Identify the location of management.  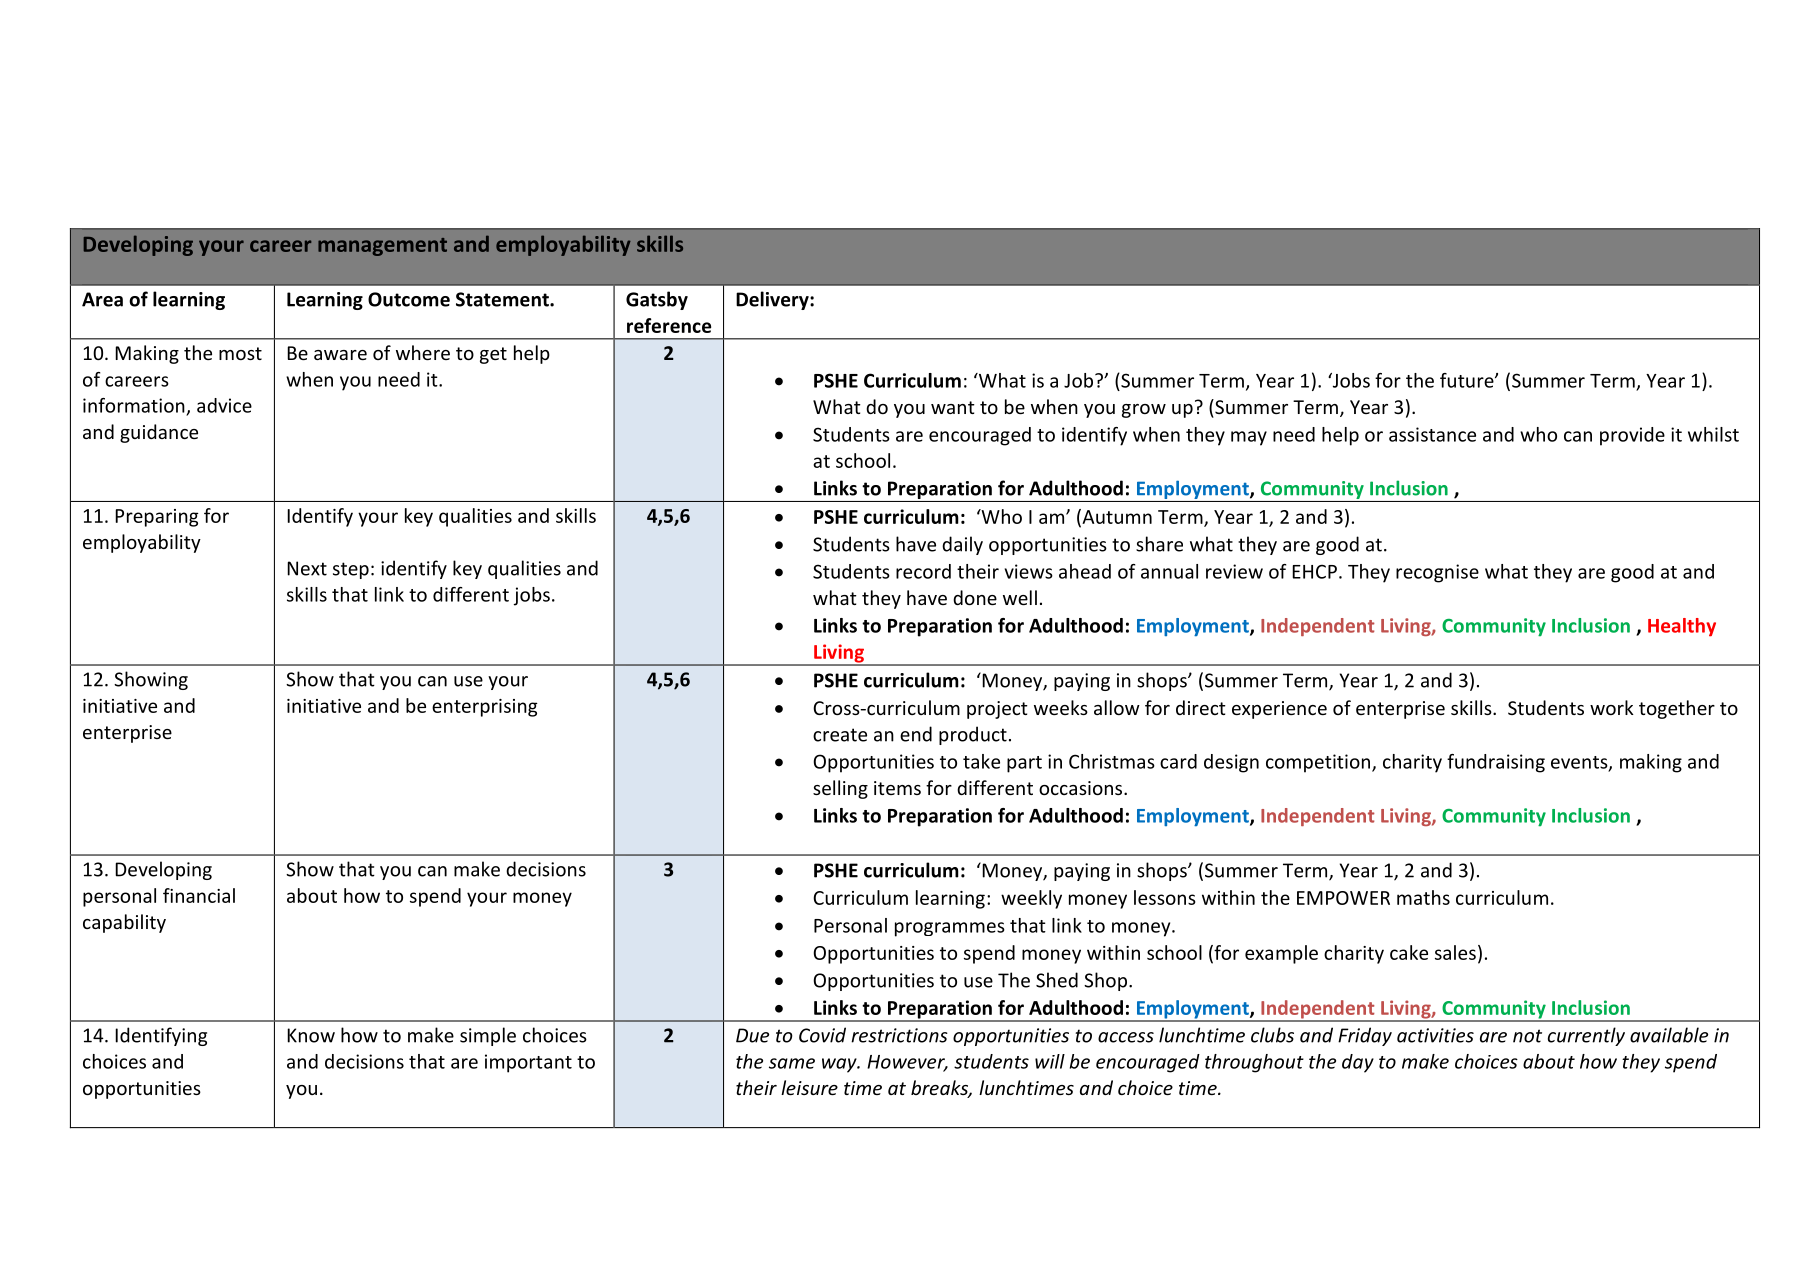
(382, 247).
